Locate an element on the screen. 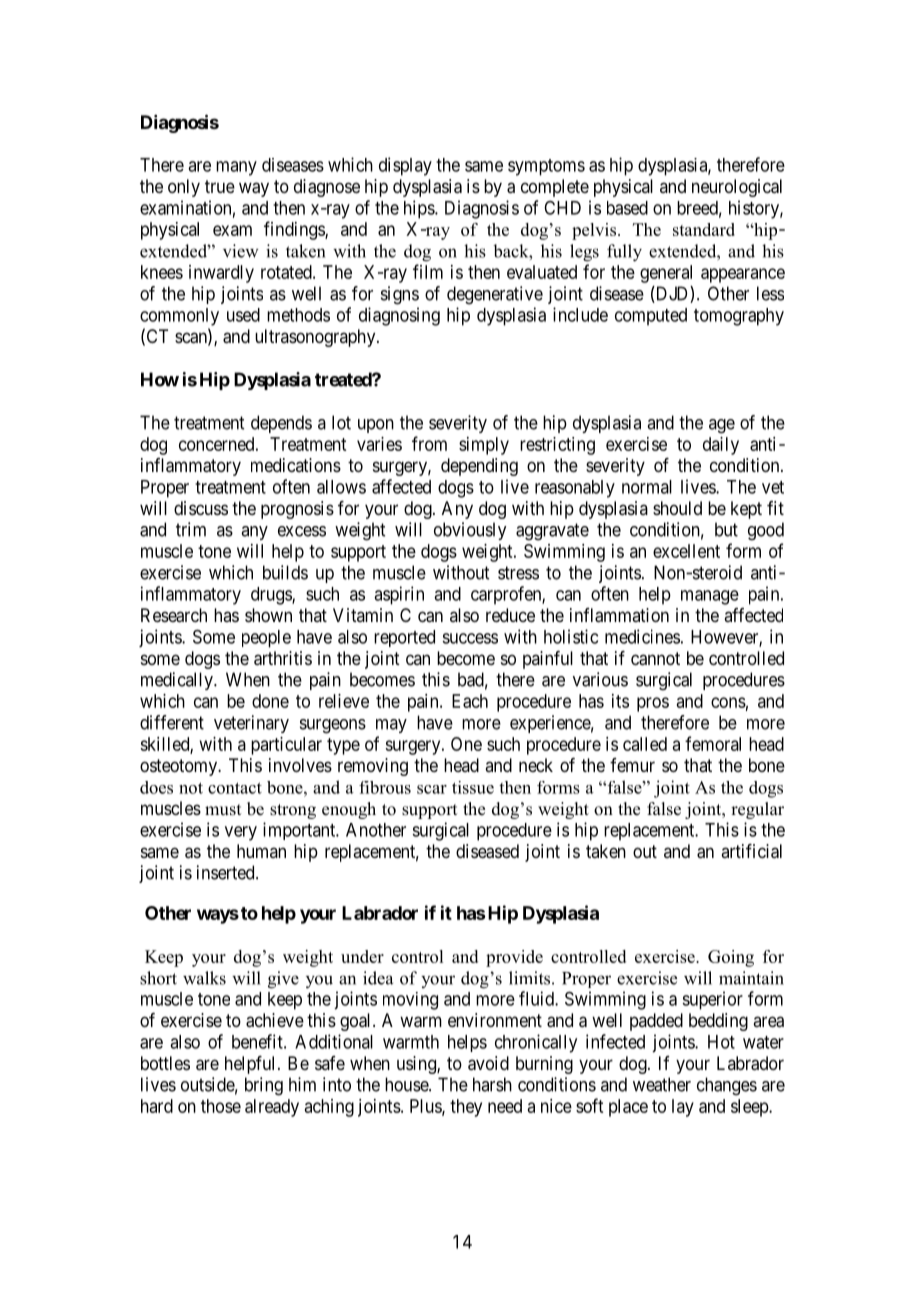  bring is located at coordinates (264, 1086).
